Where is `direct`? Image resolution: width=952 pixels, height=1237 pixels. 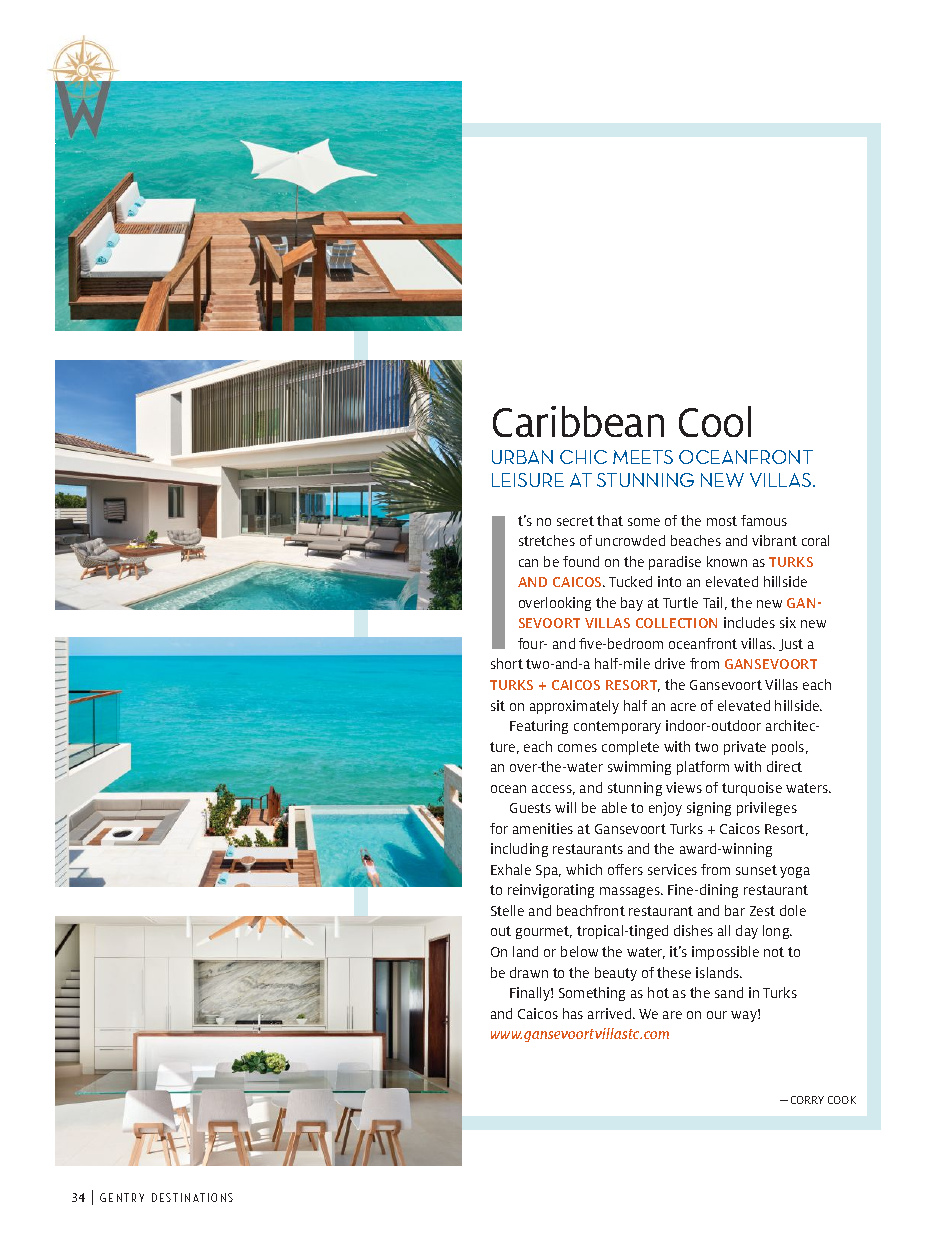
direct is located at coordinates (784, 766).
